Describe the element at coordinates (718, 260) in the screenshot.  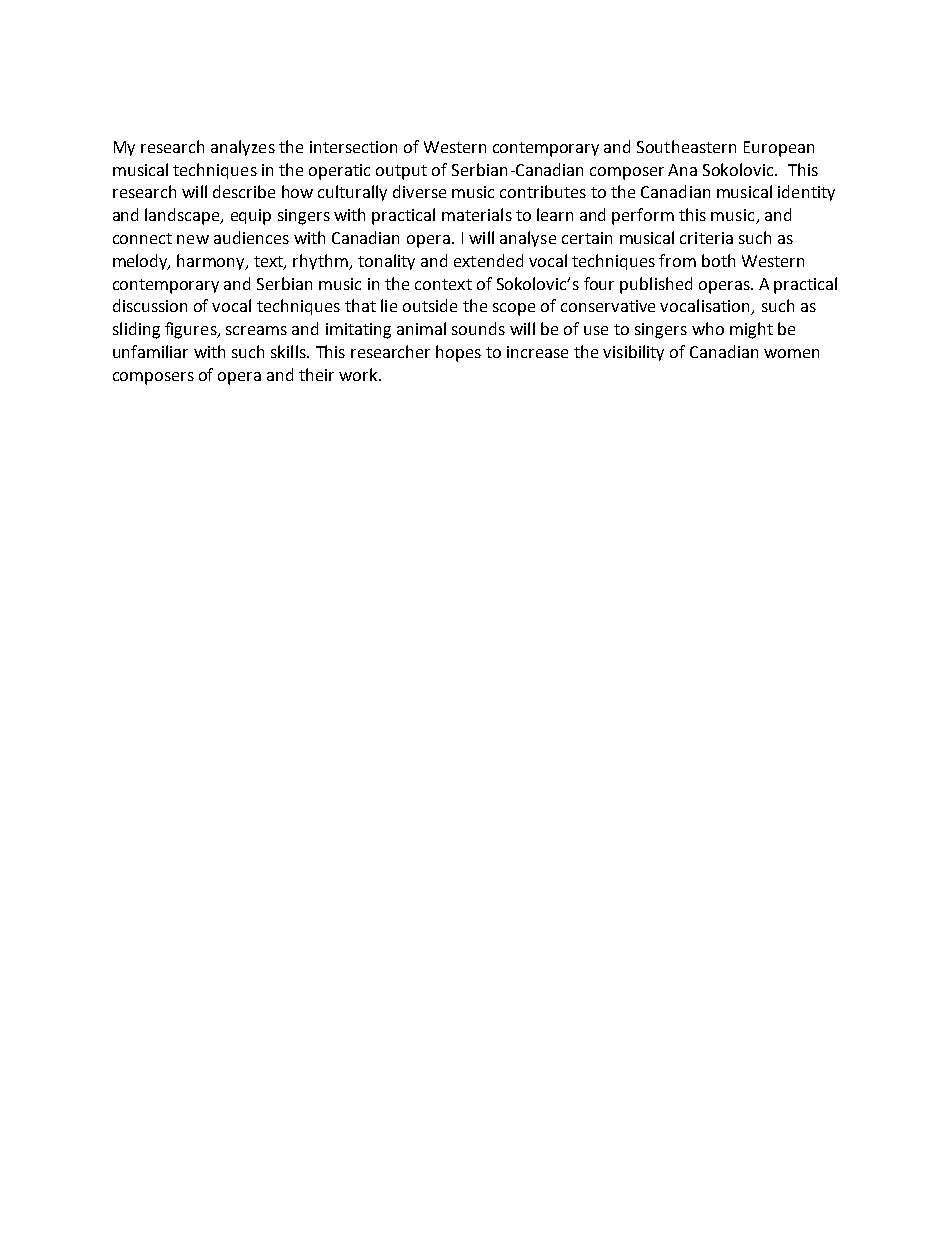
I see `both` at that location.
